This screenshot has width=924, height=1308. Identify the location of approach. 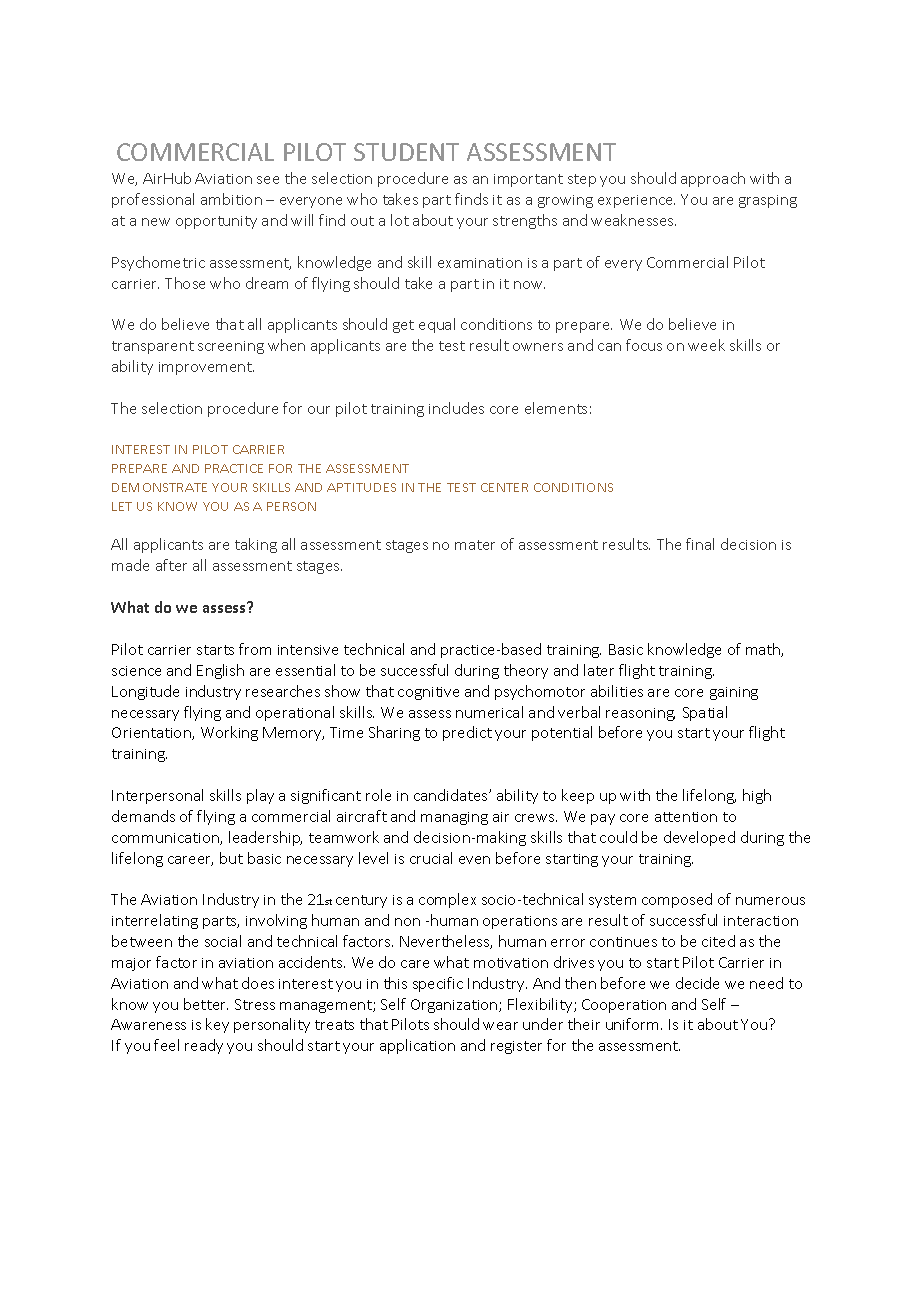
(713, 179).
